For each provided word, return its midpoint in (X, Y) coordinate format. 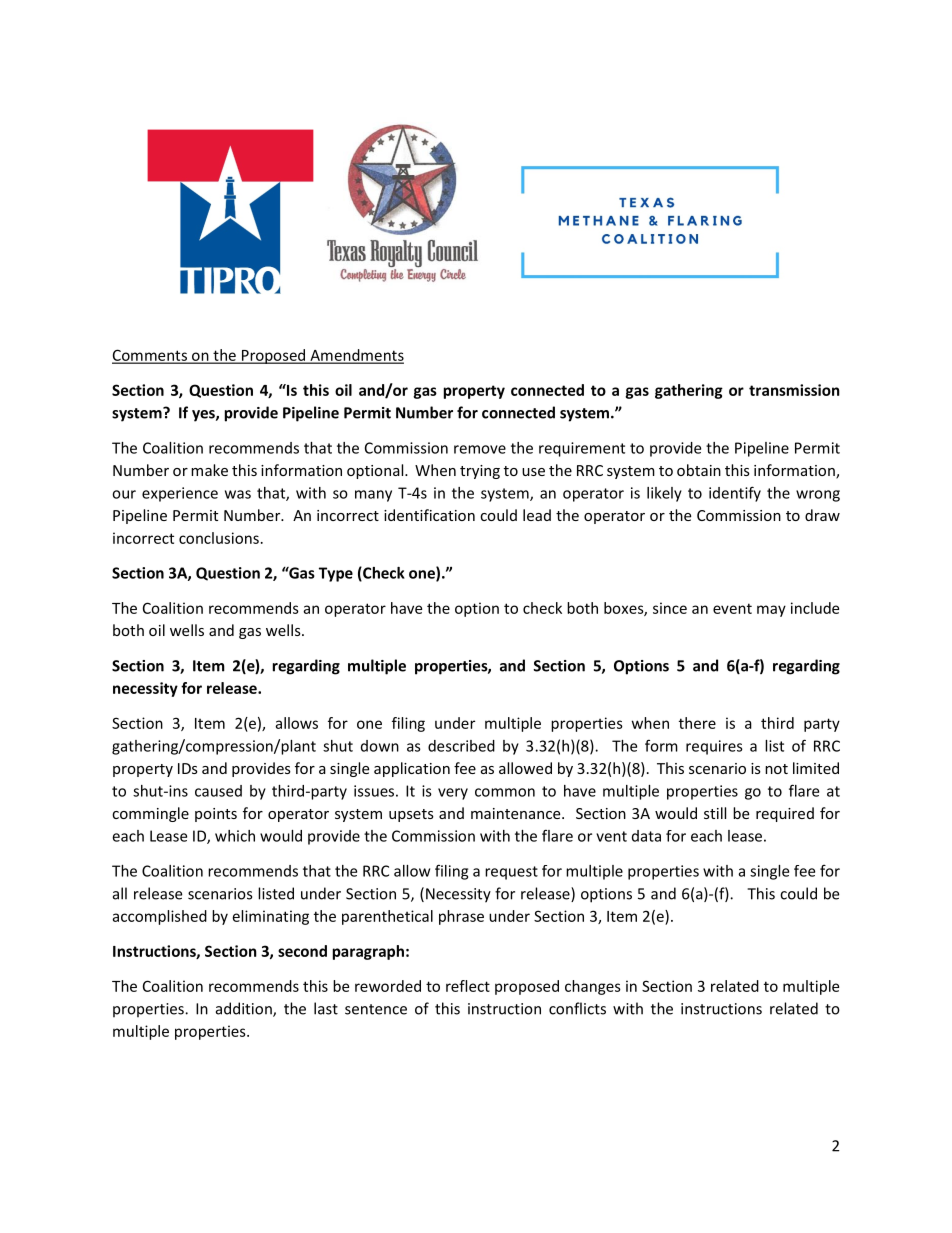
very (453, 794)
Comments (150, 356)
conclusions (219, 538)
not (776, 769)
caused (218, 791)
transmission (794, 390)
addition (245, 1009)
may (771, 611)
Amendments (356, 356)
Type (336, 574)
